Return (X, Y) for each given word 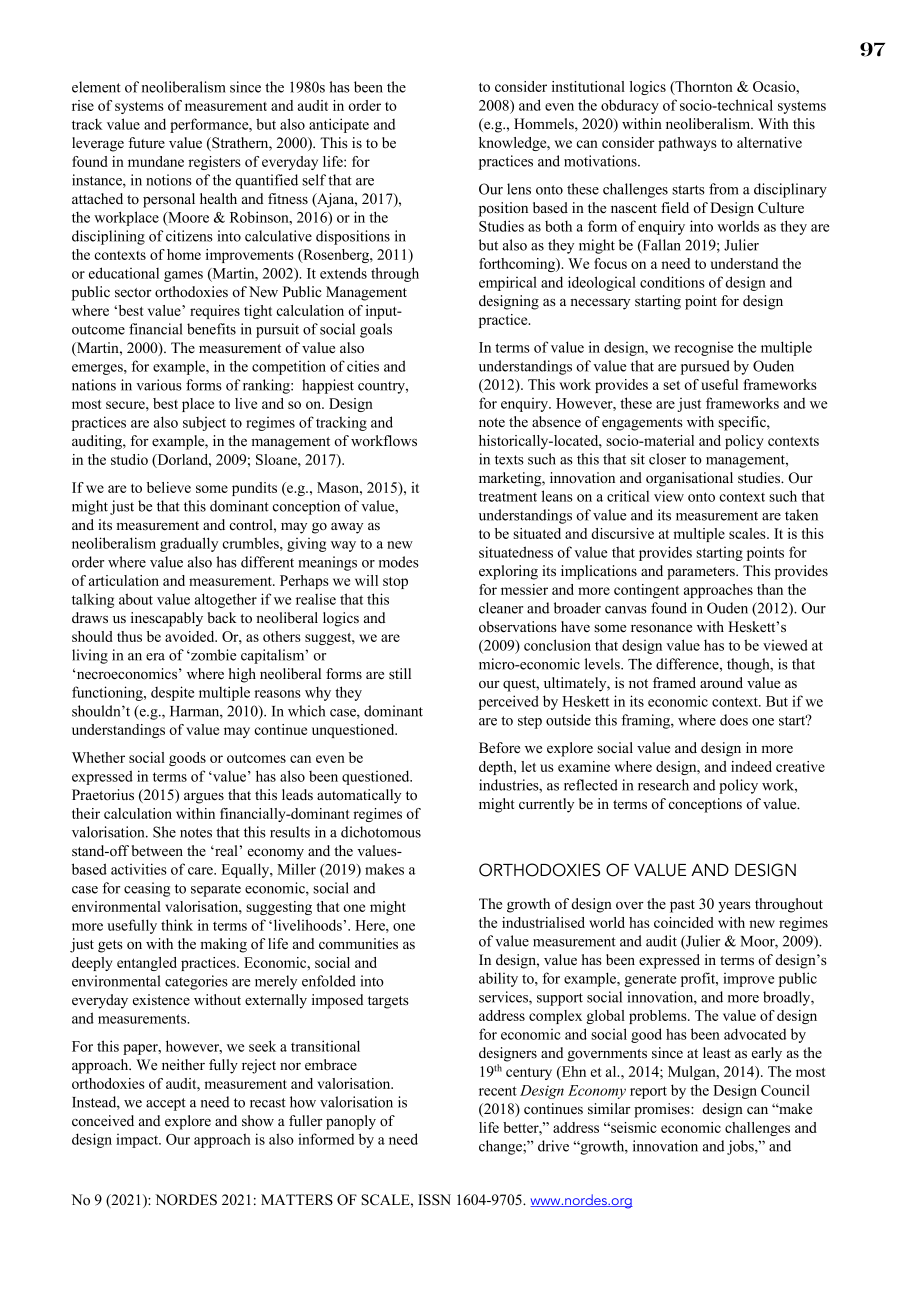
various (159, 385)
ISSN (434, 1200)
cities (363, 366)
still (400, 673)
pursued (705, 367)
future (146, 142)
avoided (191, 636)
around (721, 682)
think (177, 925)
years (734, 907)
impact (138, 1141)
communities (358, 944)
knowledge (514, 144)
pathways (687, 144)
